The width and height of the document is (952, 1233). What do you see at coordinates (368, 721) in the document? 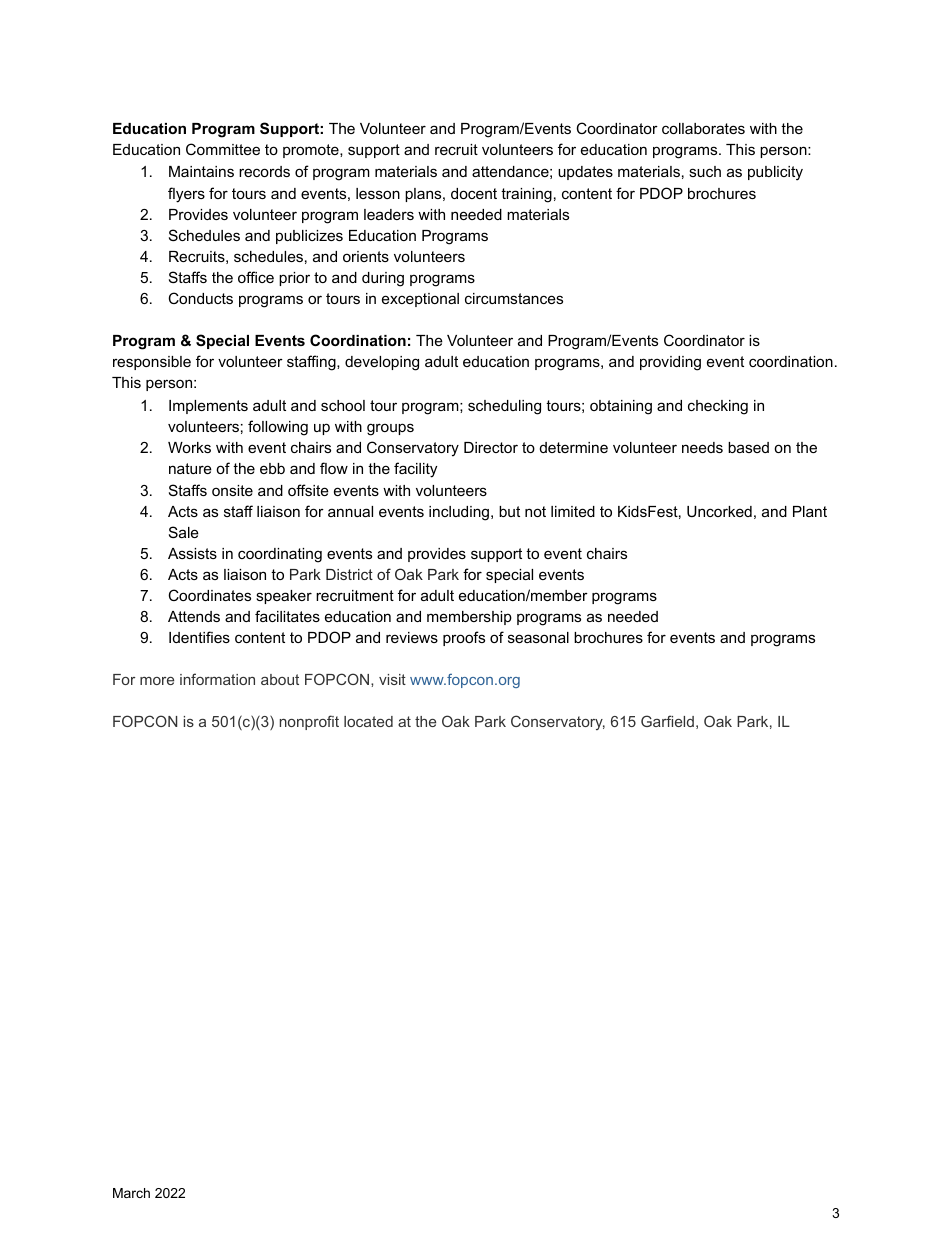
I see `located` at bounding box center [368, 721].
